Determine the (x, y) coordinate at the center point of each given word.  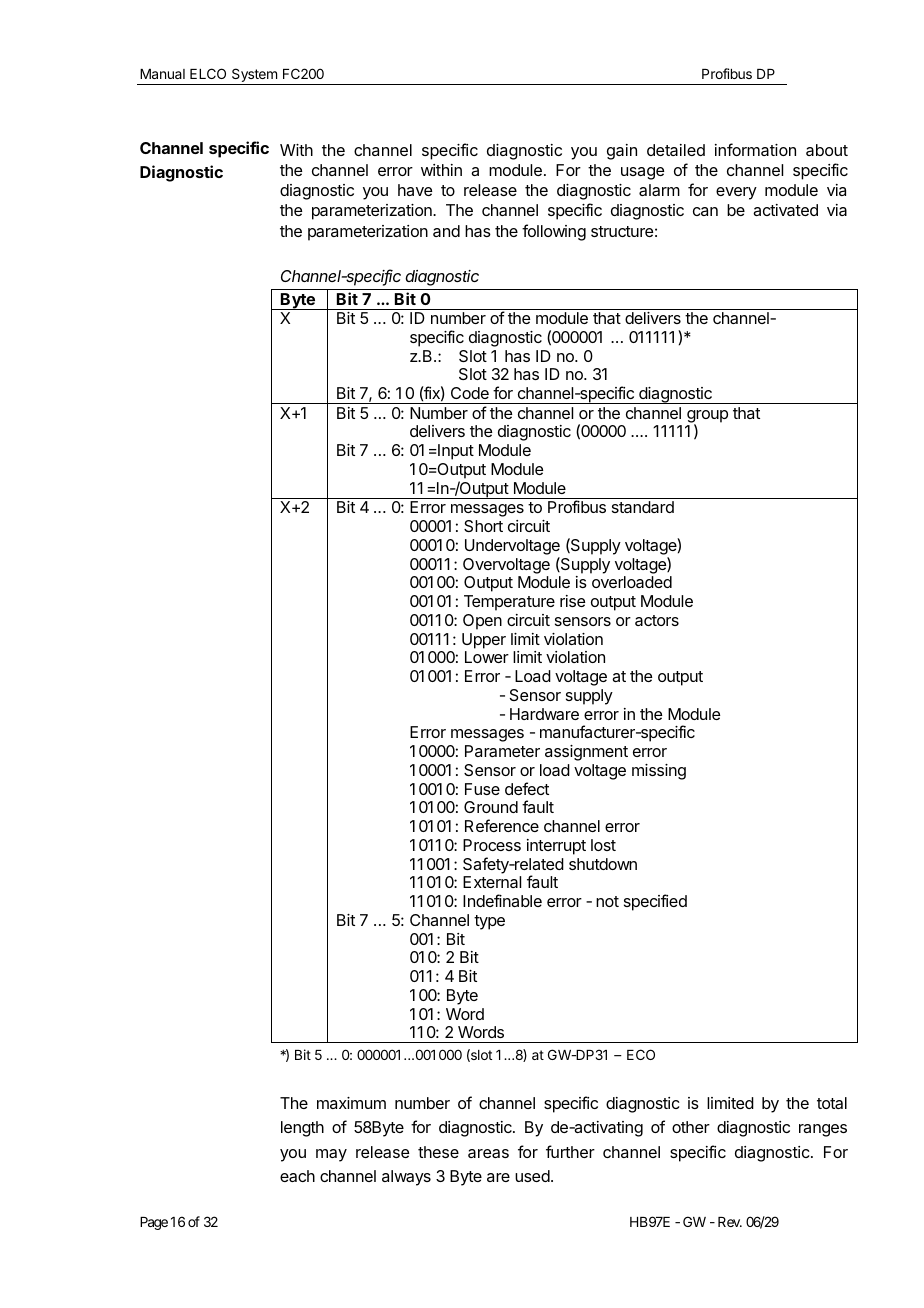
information (755, 149)
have (415, 190)
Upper (484, 641)
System (254, 76)
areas (488, 1153)
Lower (487, 657)
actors (657, 620)
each (297, 1176)
